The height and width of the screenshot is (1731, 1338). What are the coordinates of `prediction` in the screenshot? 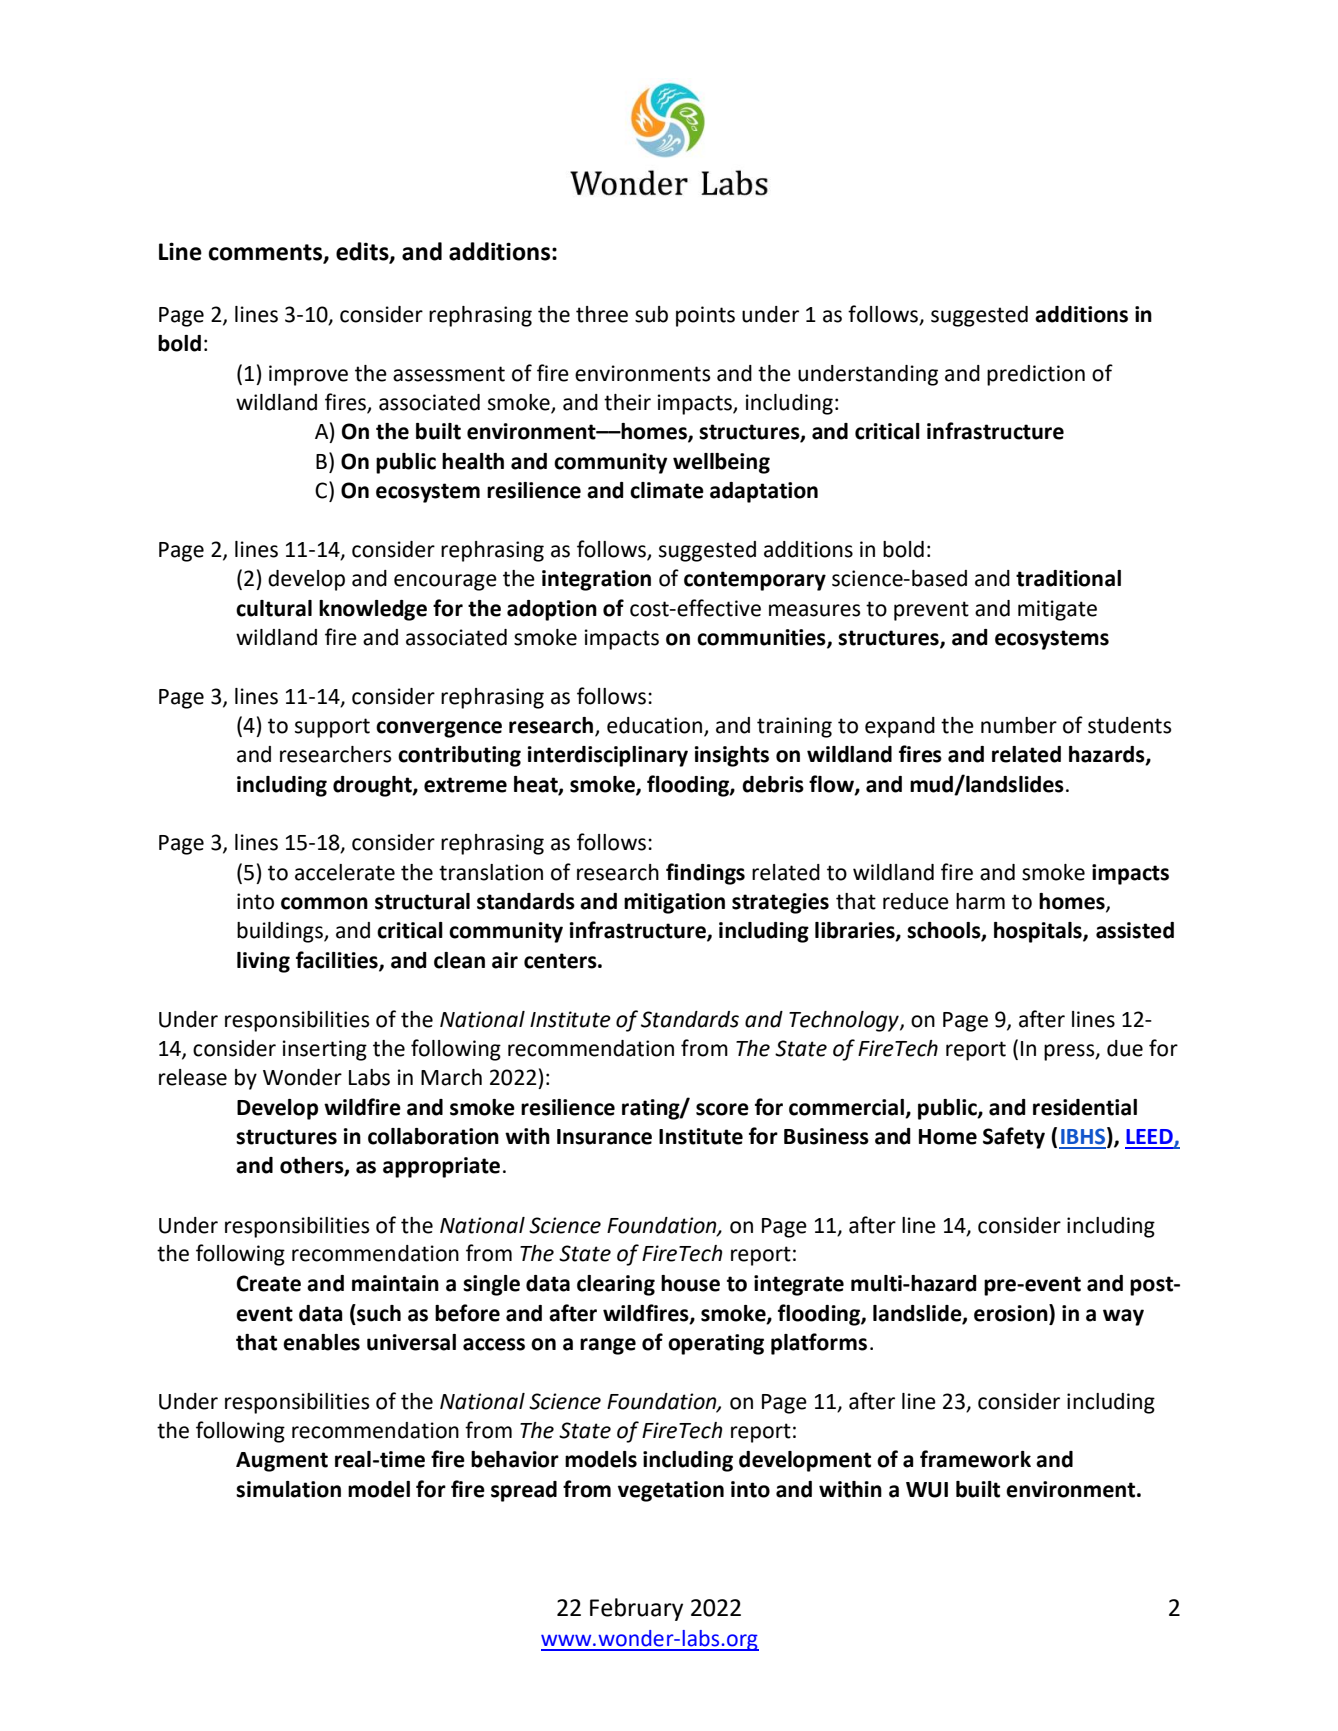 It's located at (1036, 375).
